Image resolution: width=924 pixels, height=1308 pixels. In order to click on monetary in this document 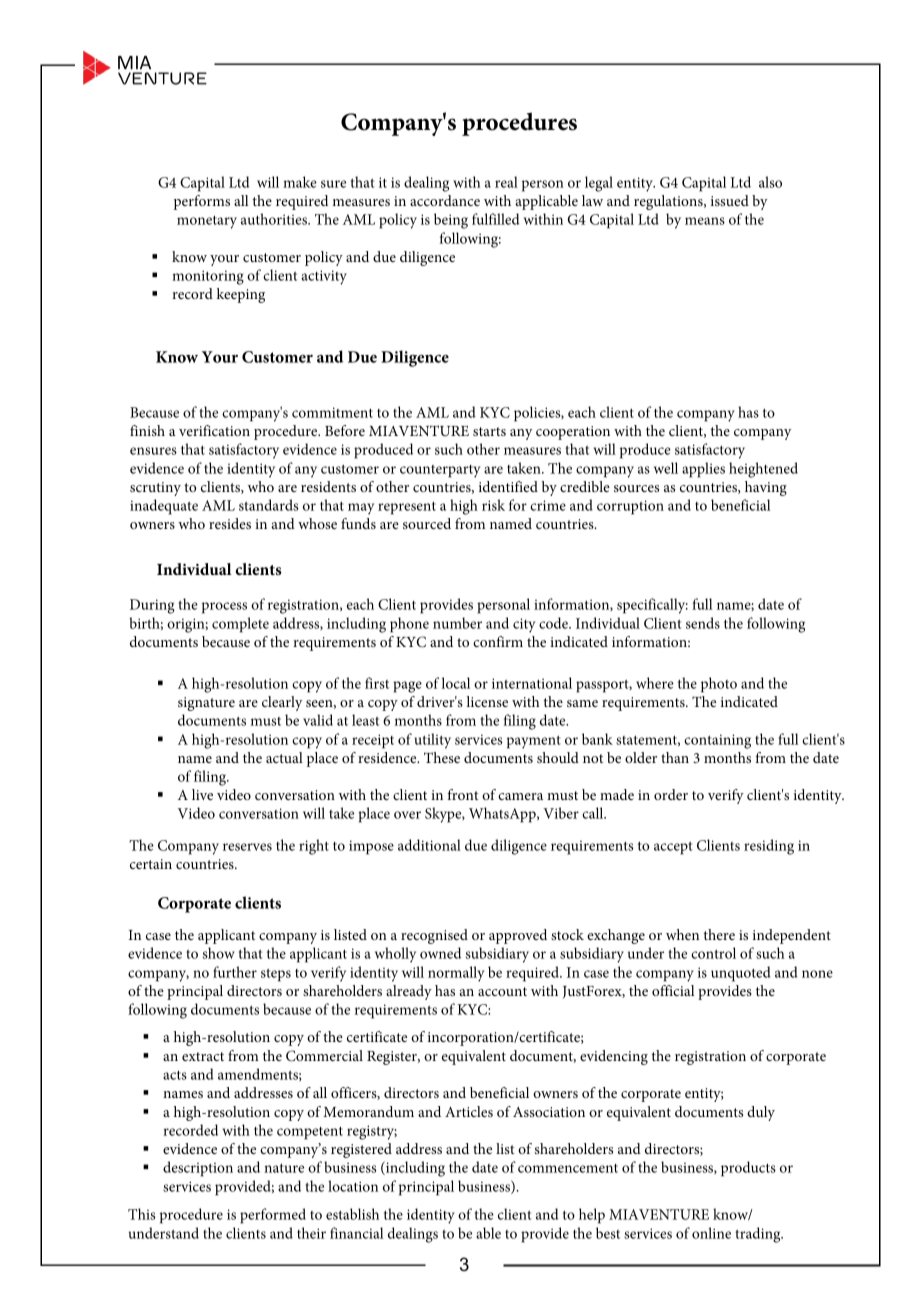, I will do `click(207, 222)`.
